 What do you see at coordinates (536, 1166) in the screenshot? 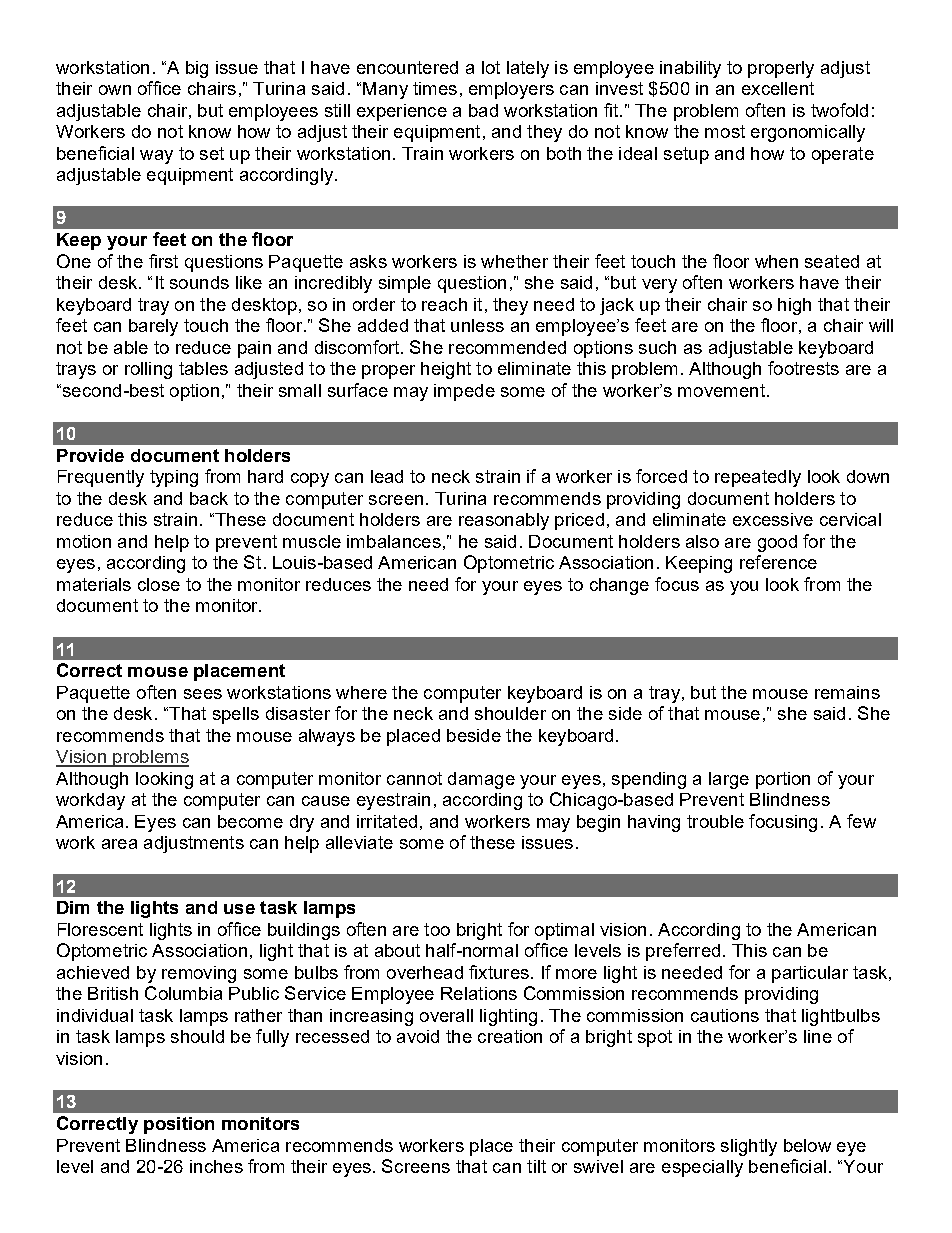
I see `tilt` at bounding box center [536, 1166].
